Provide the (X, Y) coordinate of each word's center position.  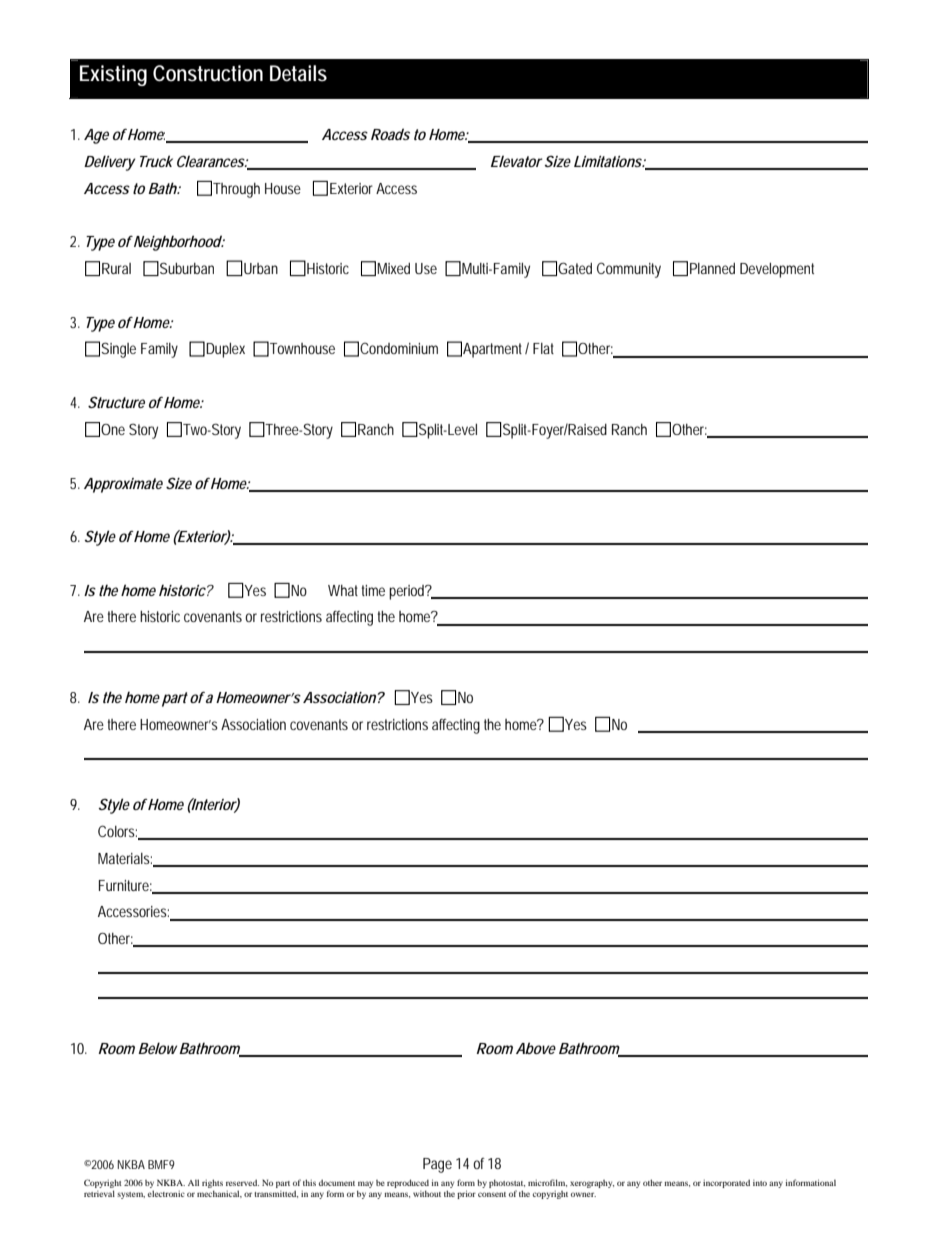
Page (437, 1165)
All (193, 1182)
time (373, 590)
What (343, 590)
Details (298, 73)
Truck (154, 161)
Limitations (608, 161)
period (407, 592)
